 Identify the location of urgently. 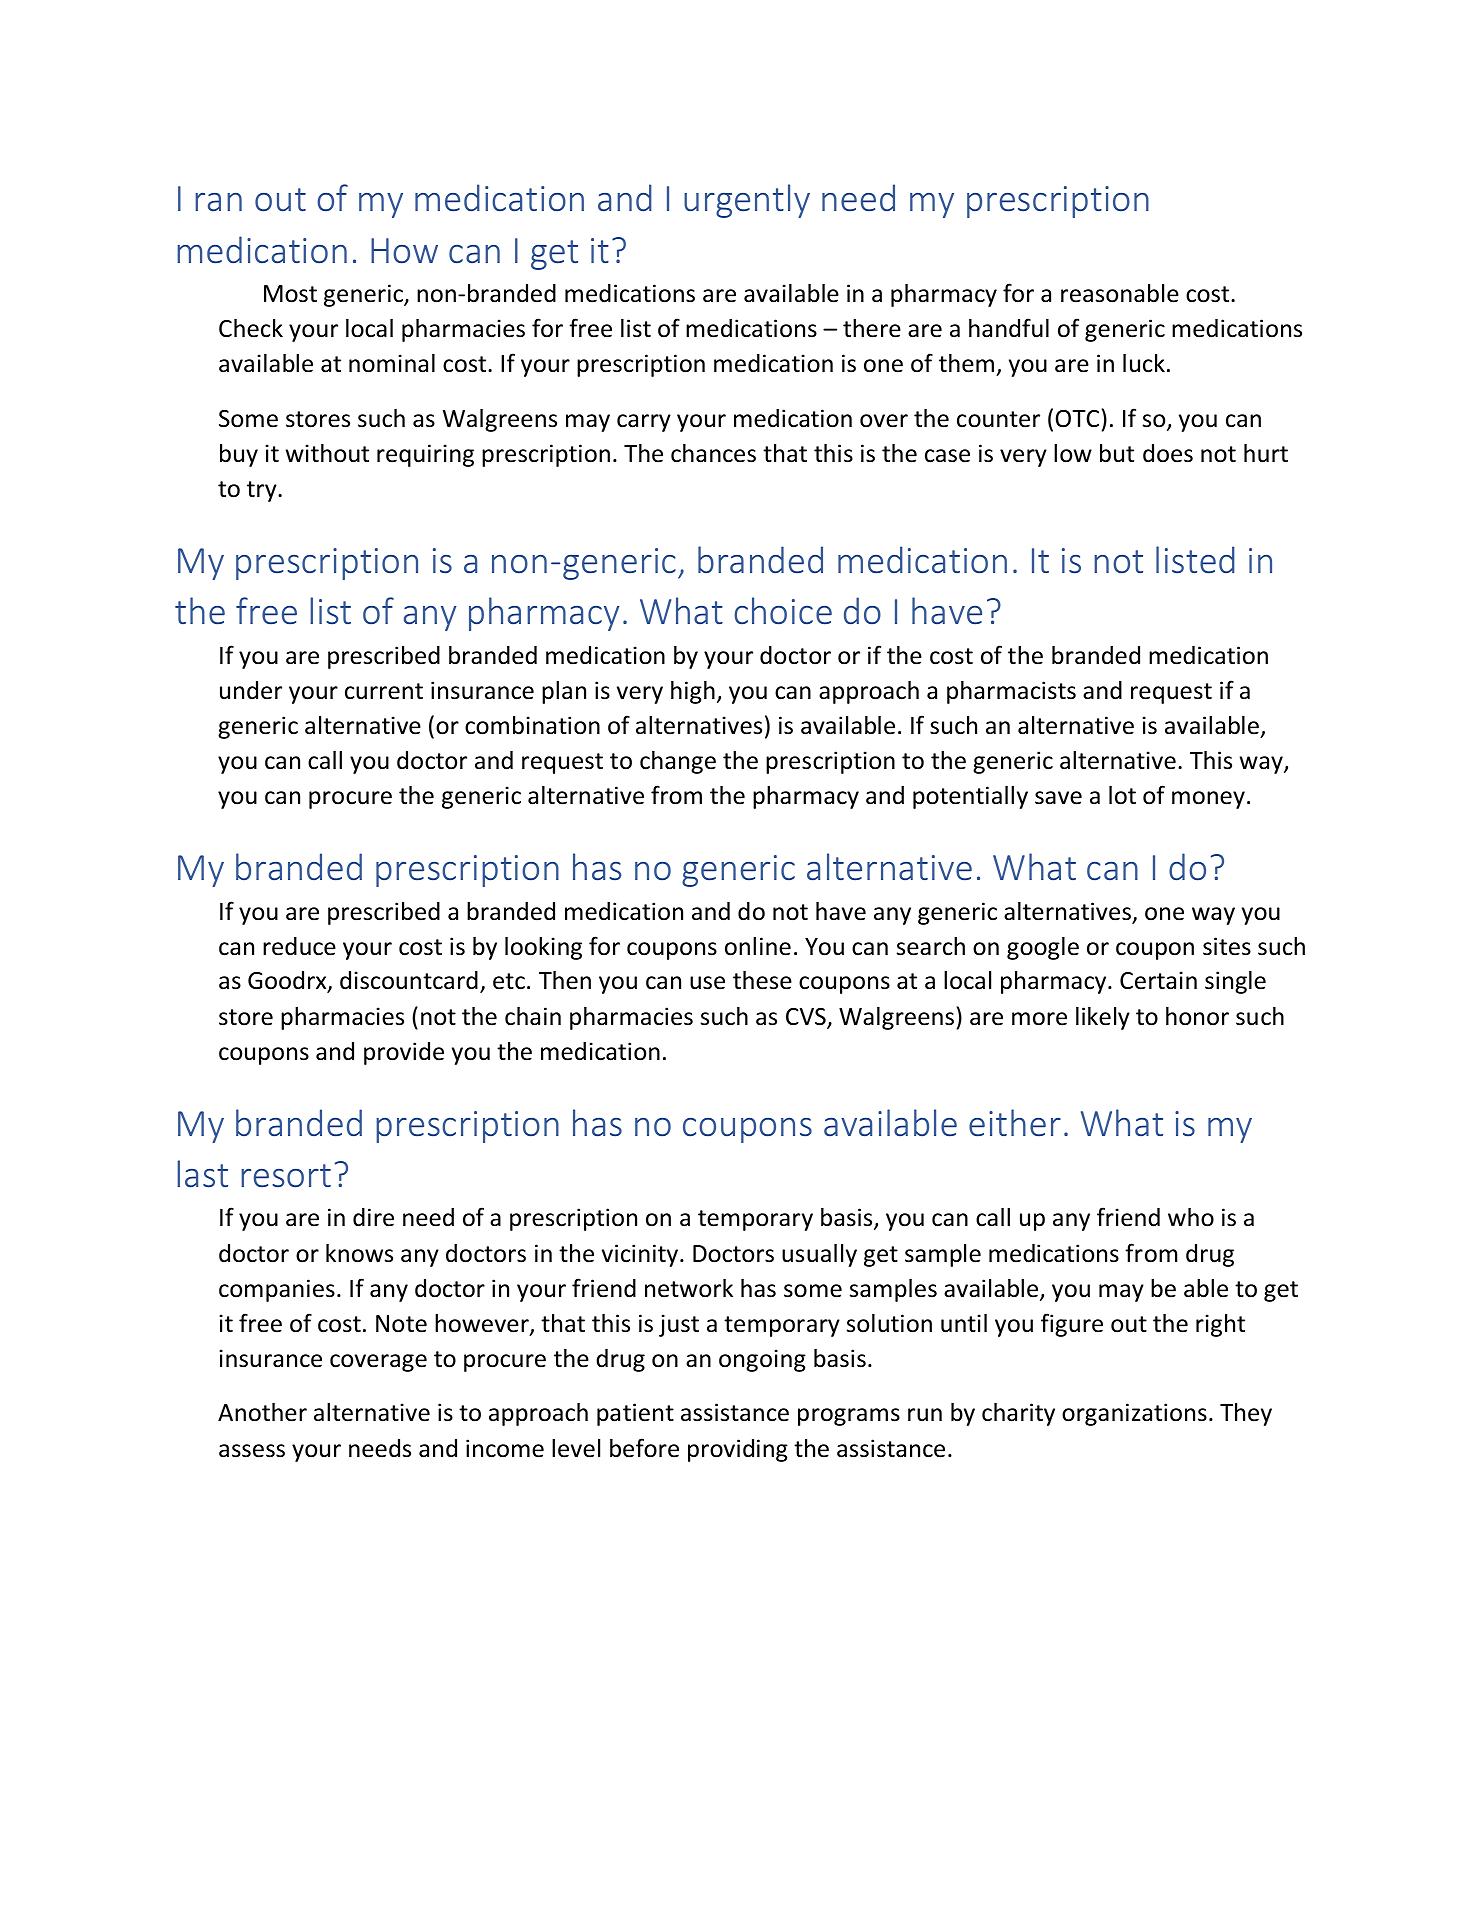
(747, 201).
